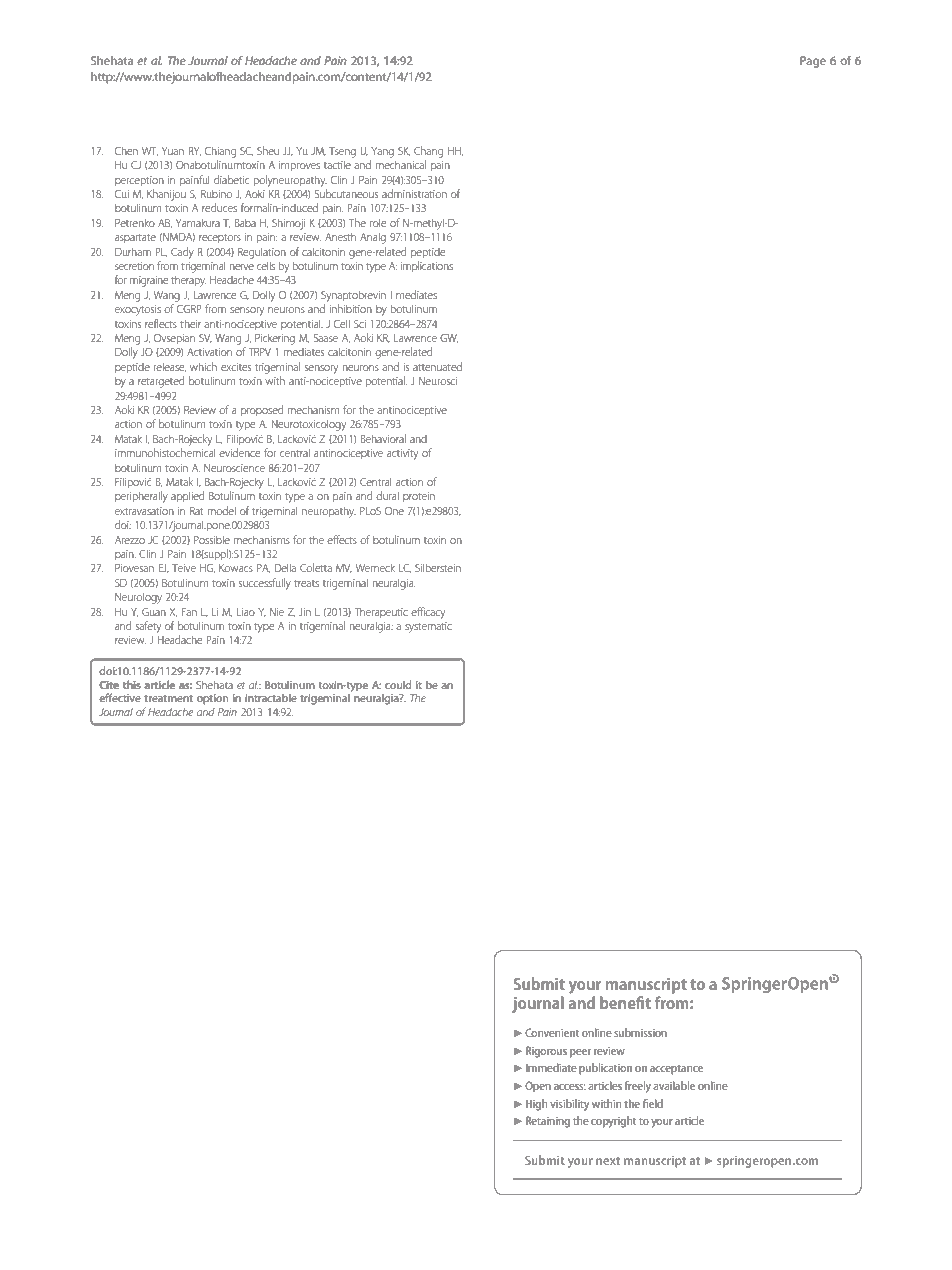  What do you see at coordinates (428, 152) in the screenshot?
I see `Chang` at bounding box center [428, 152].
